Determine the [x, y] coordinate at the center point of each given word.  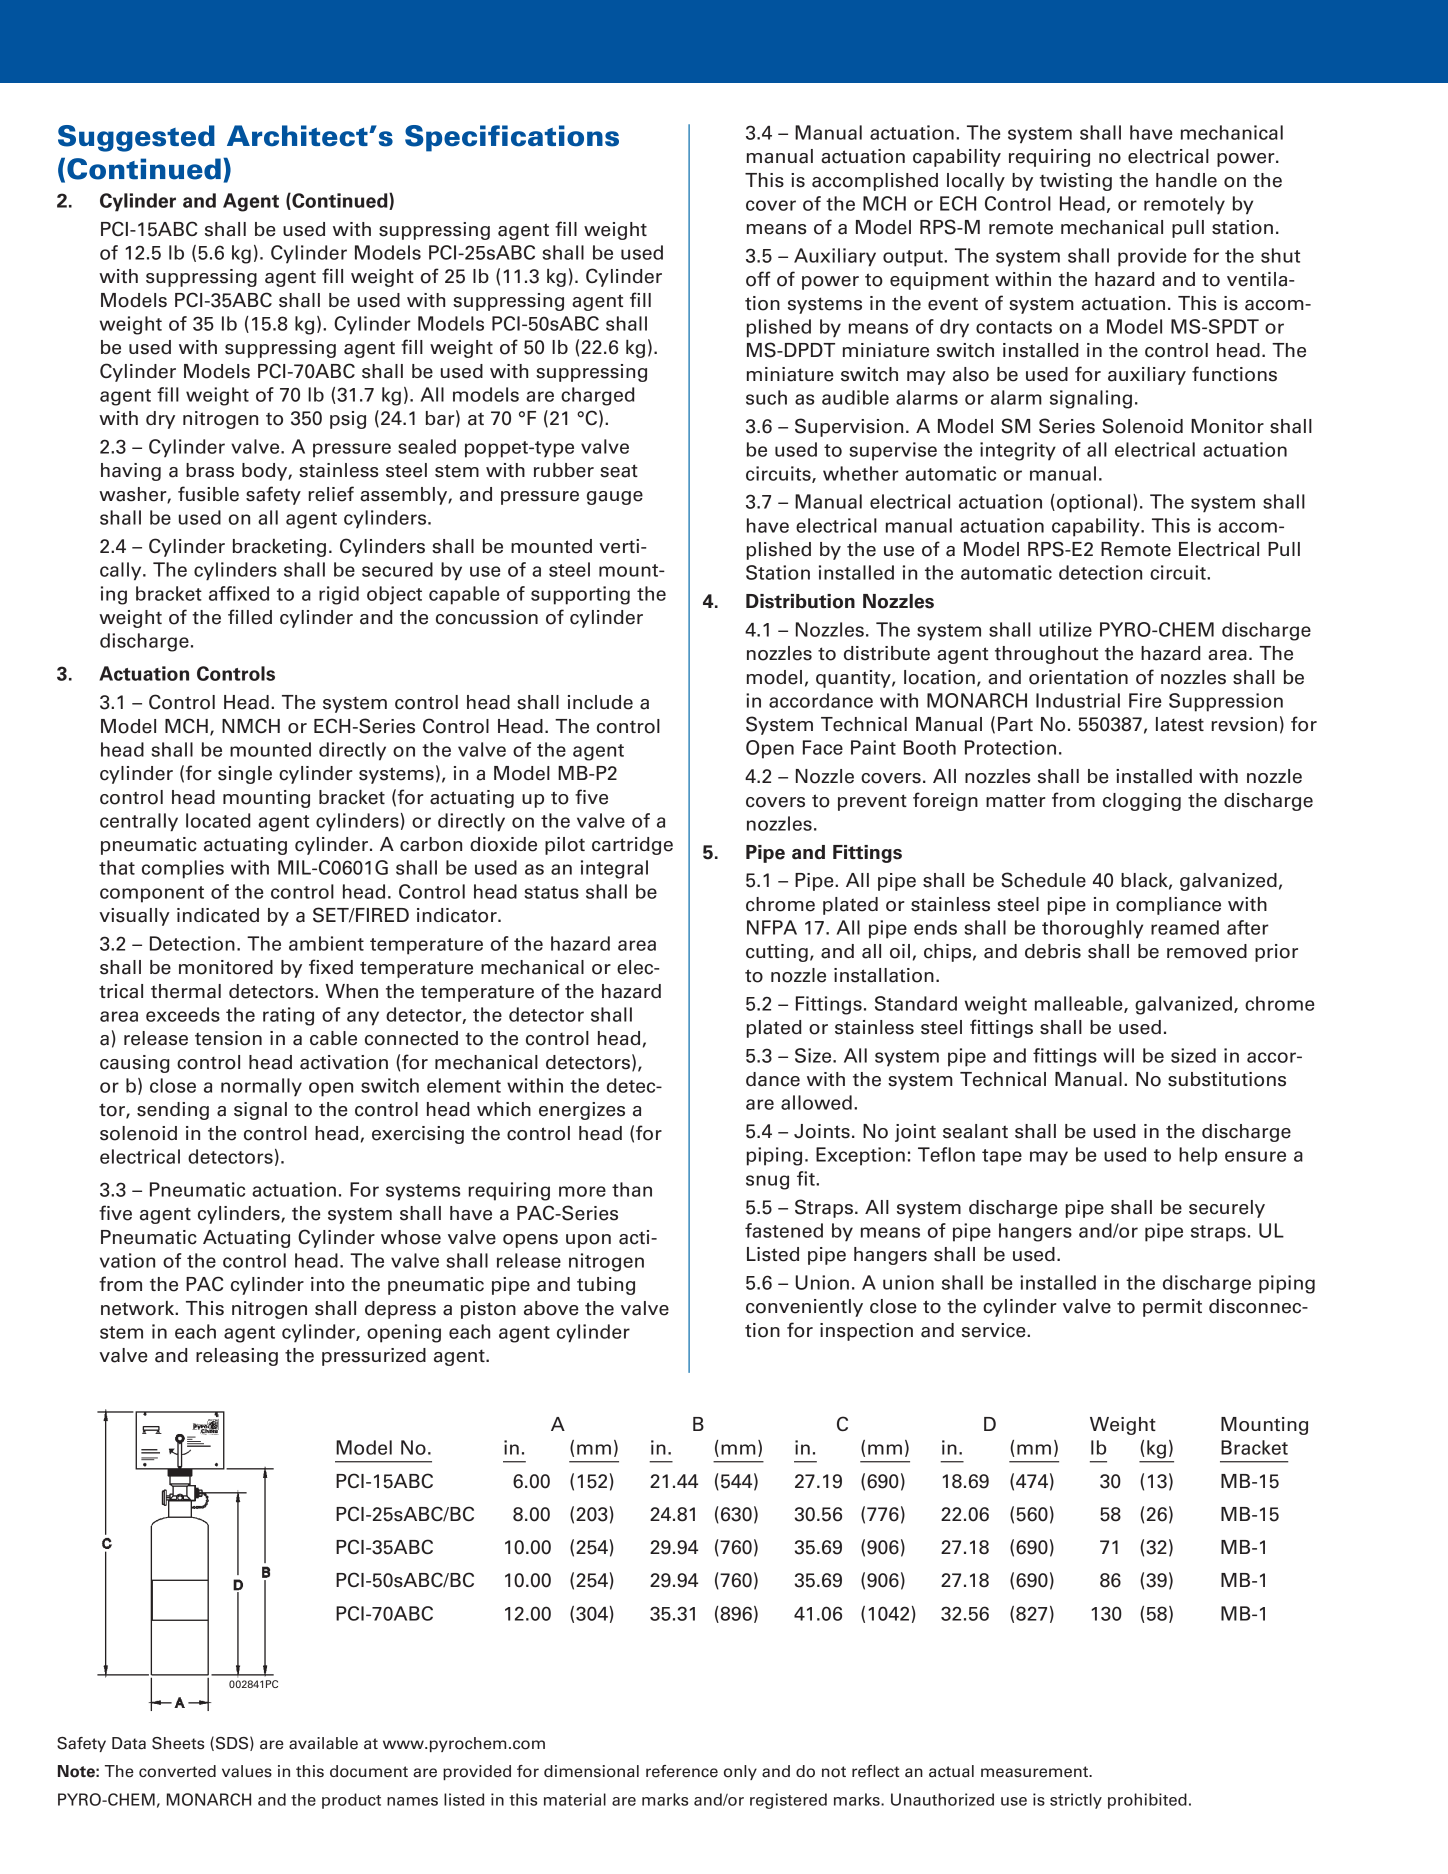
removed [1207, 951]
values [247, 1771]
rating [288, 1016]
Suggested [136, 138]
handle [1186, 180]
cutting [777, 953]
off [758, 279]
